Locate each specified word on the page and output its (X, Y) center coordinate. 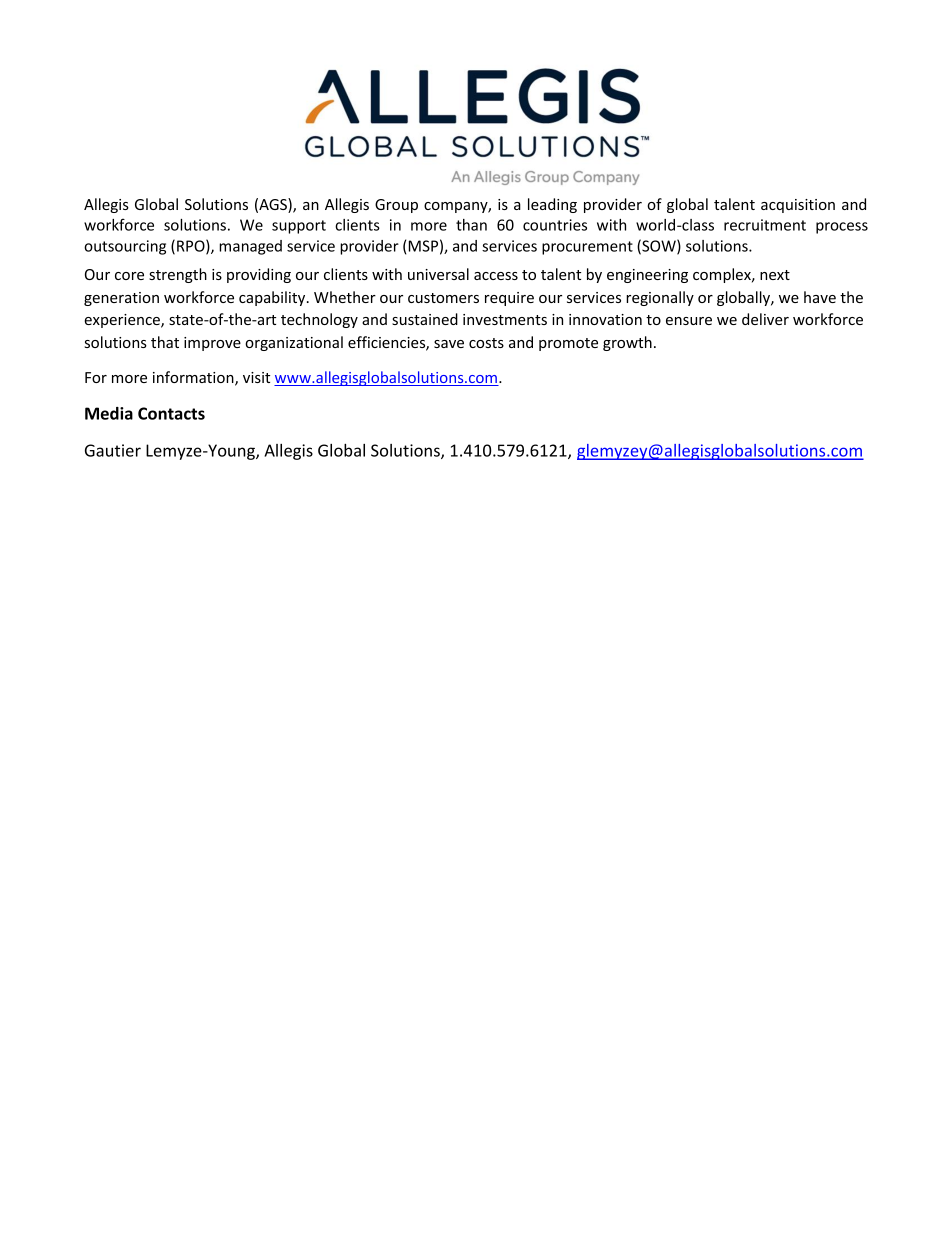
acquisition (798, 206)
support (299, 227)
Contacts (171, 413)
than (471, 225)
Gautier (113, 450)
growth (627, 343)
